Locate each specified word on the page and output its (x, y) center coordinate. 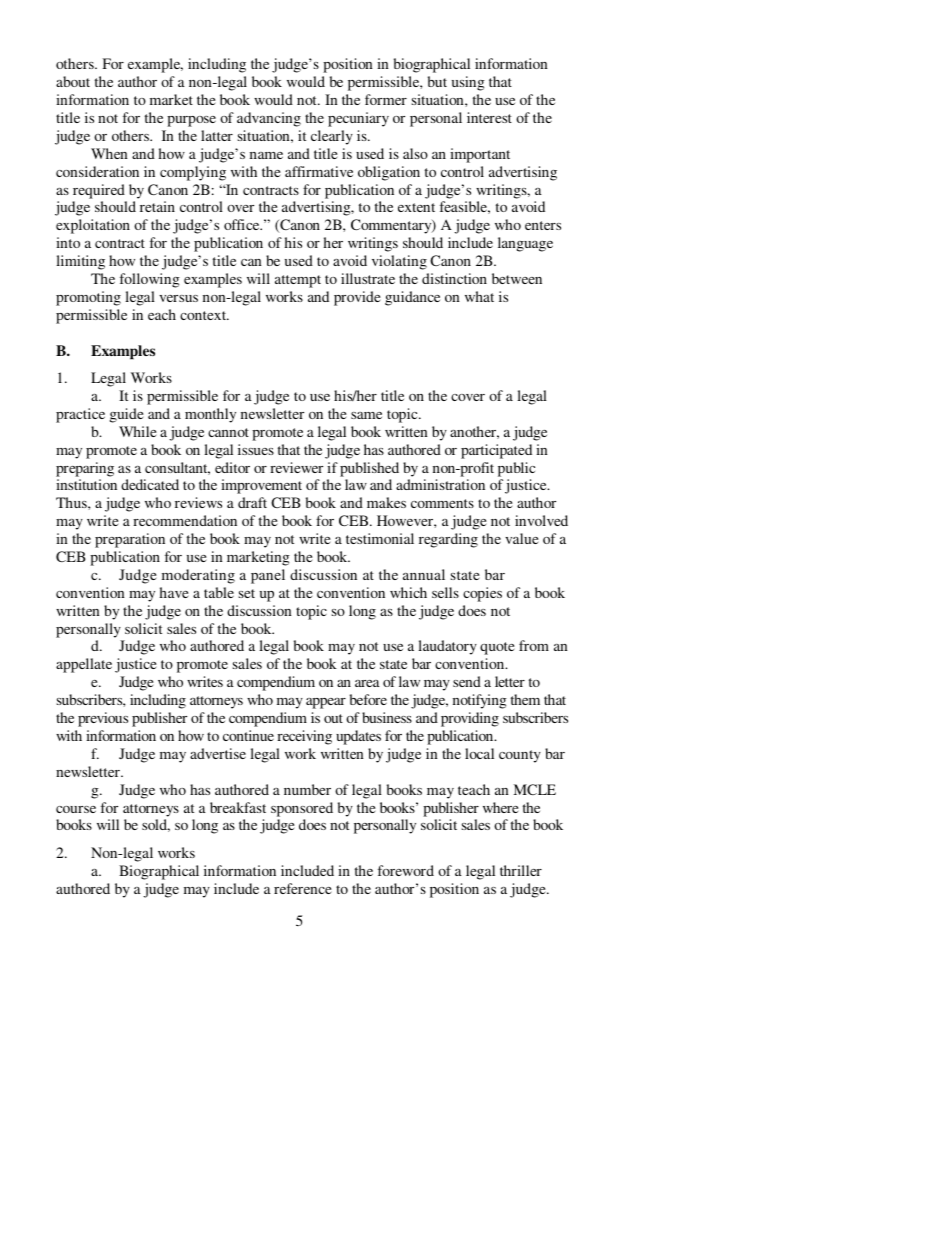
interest (489, 117)
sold (156, 825)
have (174, 592)
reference (302, 888)
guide (126, 415)
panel (268, 576)
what (479, 296)
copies (482, 594)
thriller (521, 870)
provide (357, 298)
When (109, 153)
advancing (269, 119)
